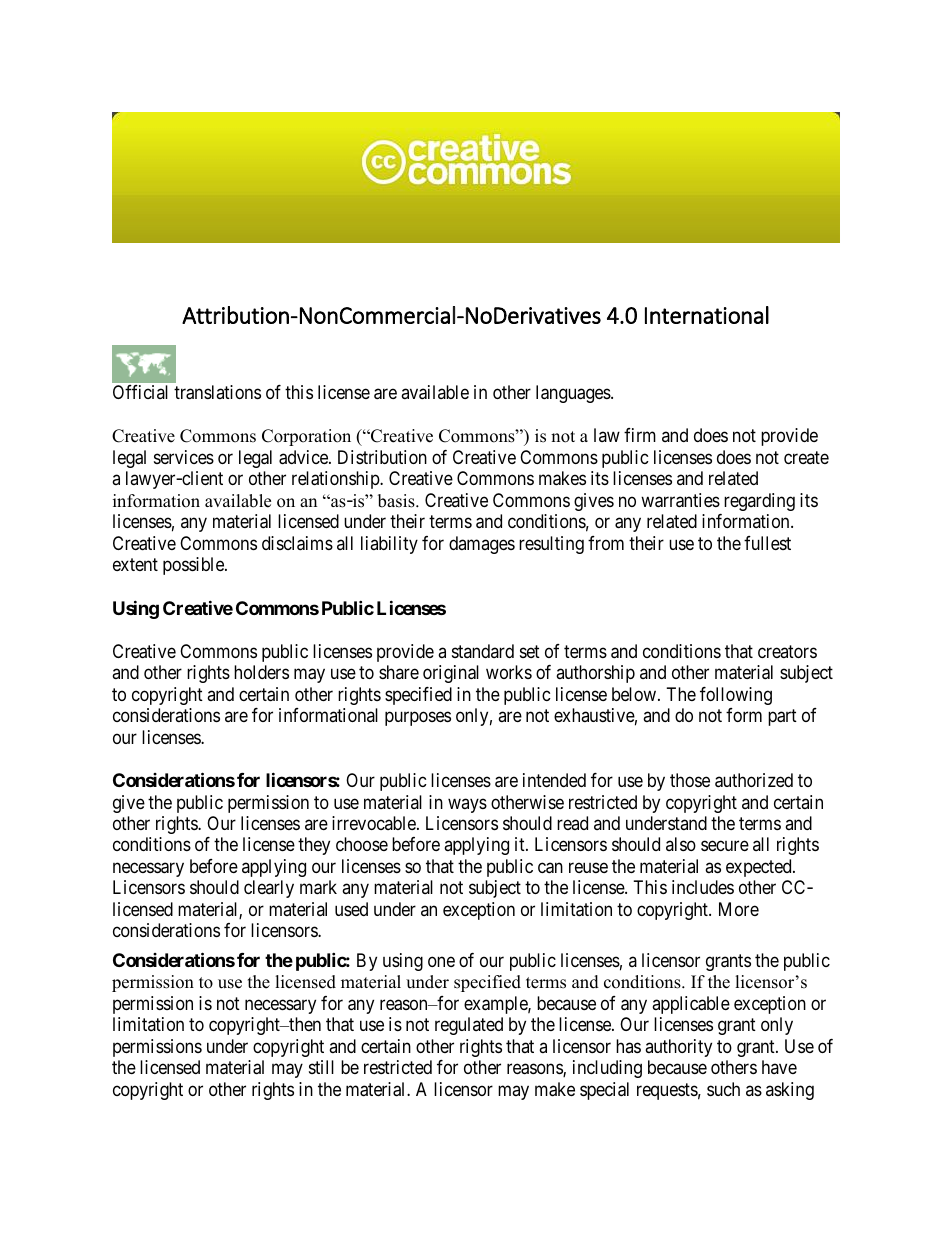  Describe the element at coordinates (574, 394) in the screenshot. I see `languages` at that location.
